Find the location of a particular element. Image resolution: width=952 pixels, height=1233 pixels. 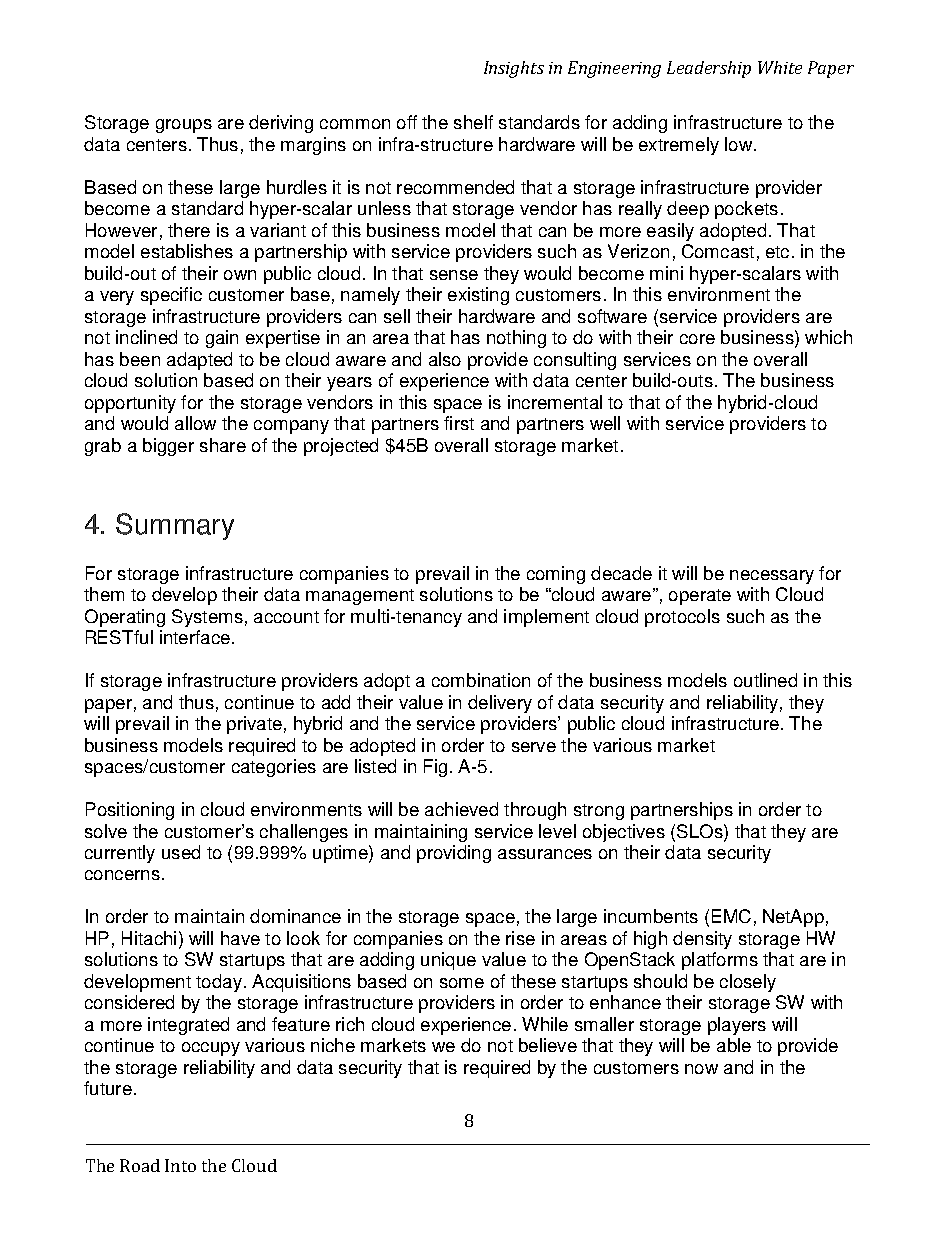

Leadership is located at coordinates (709, 69).
